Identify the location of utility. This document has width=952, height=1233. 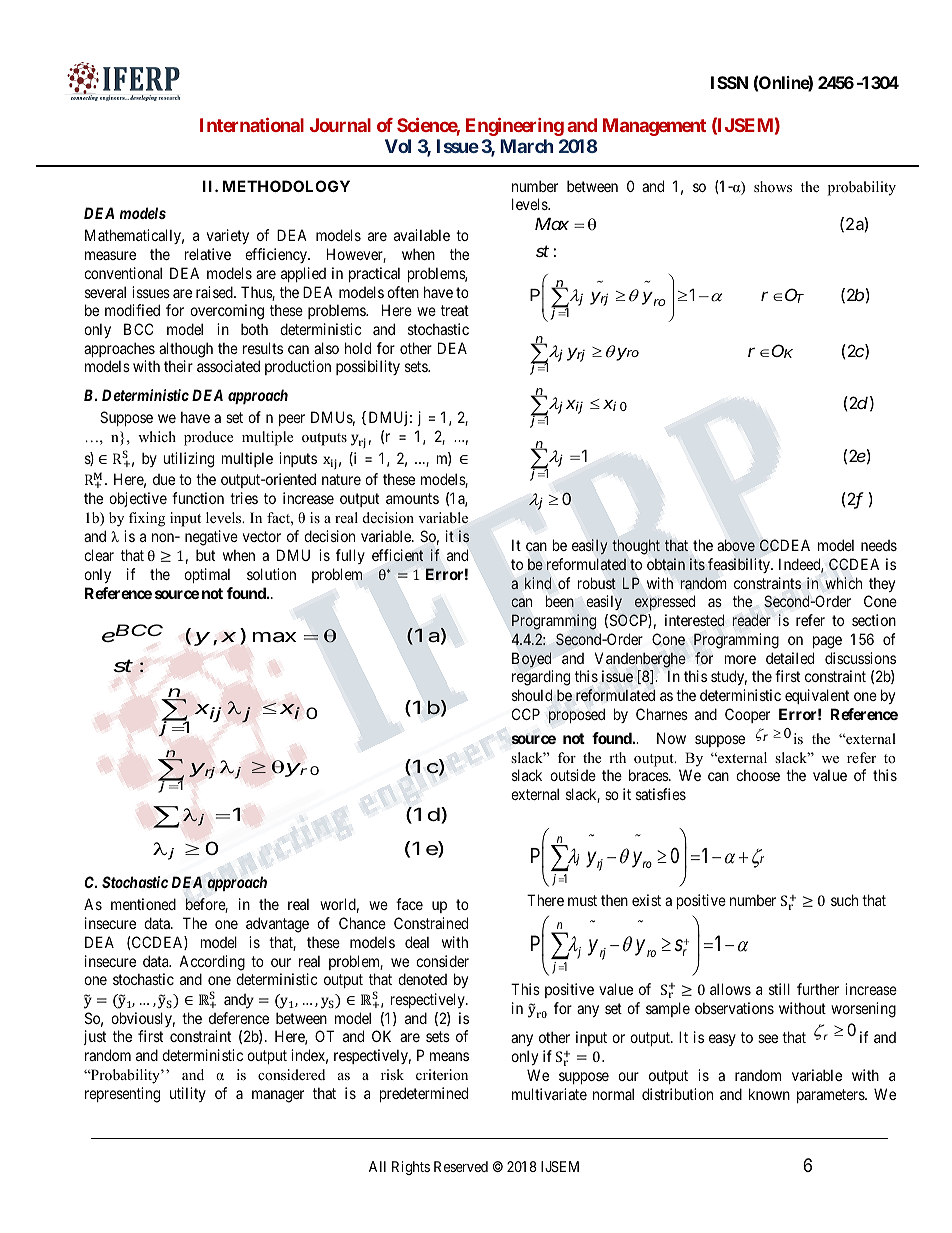
(188, 1094).
